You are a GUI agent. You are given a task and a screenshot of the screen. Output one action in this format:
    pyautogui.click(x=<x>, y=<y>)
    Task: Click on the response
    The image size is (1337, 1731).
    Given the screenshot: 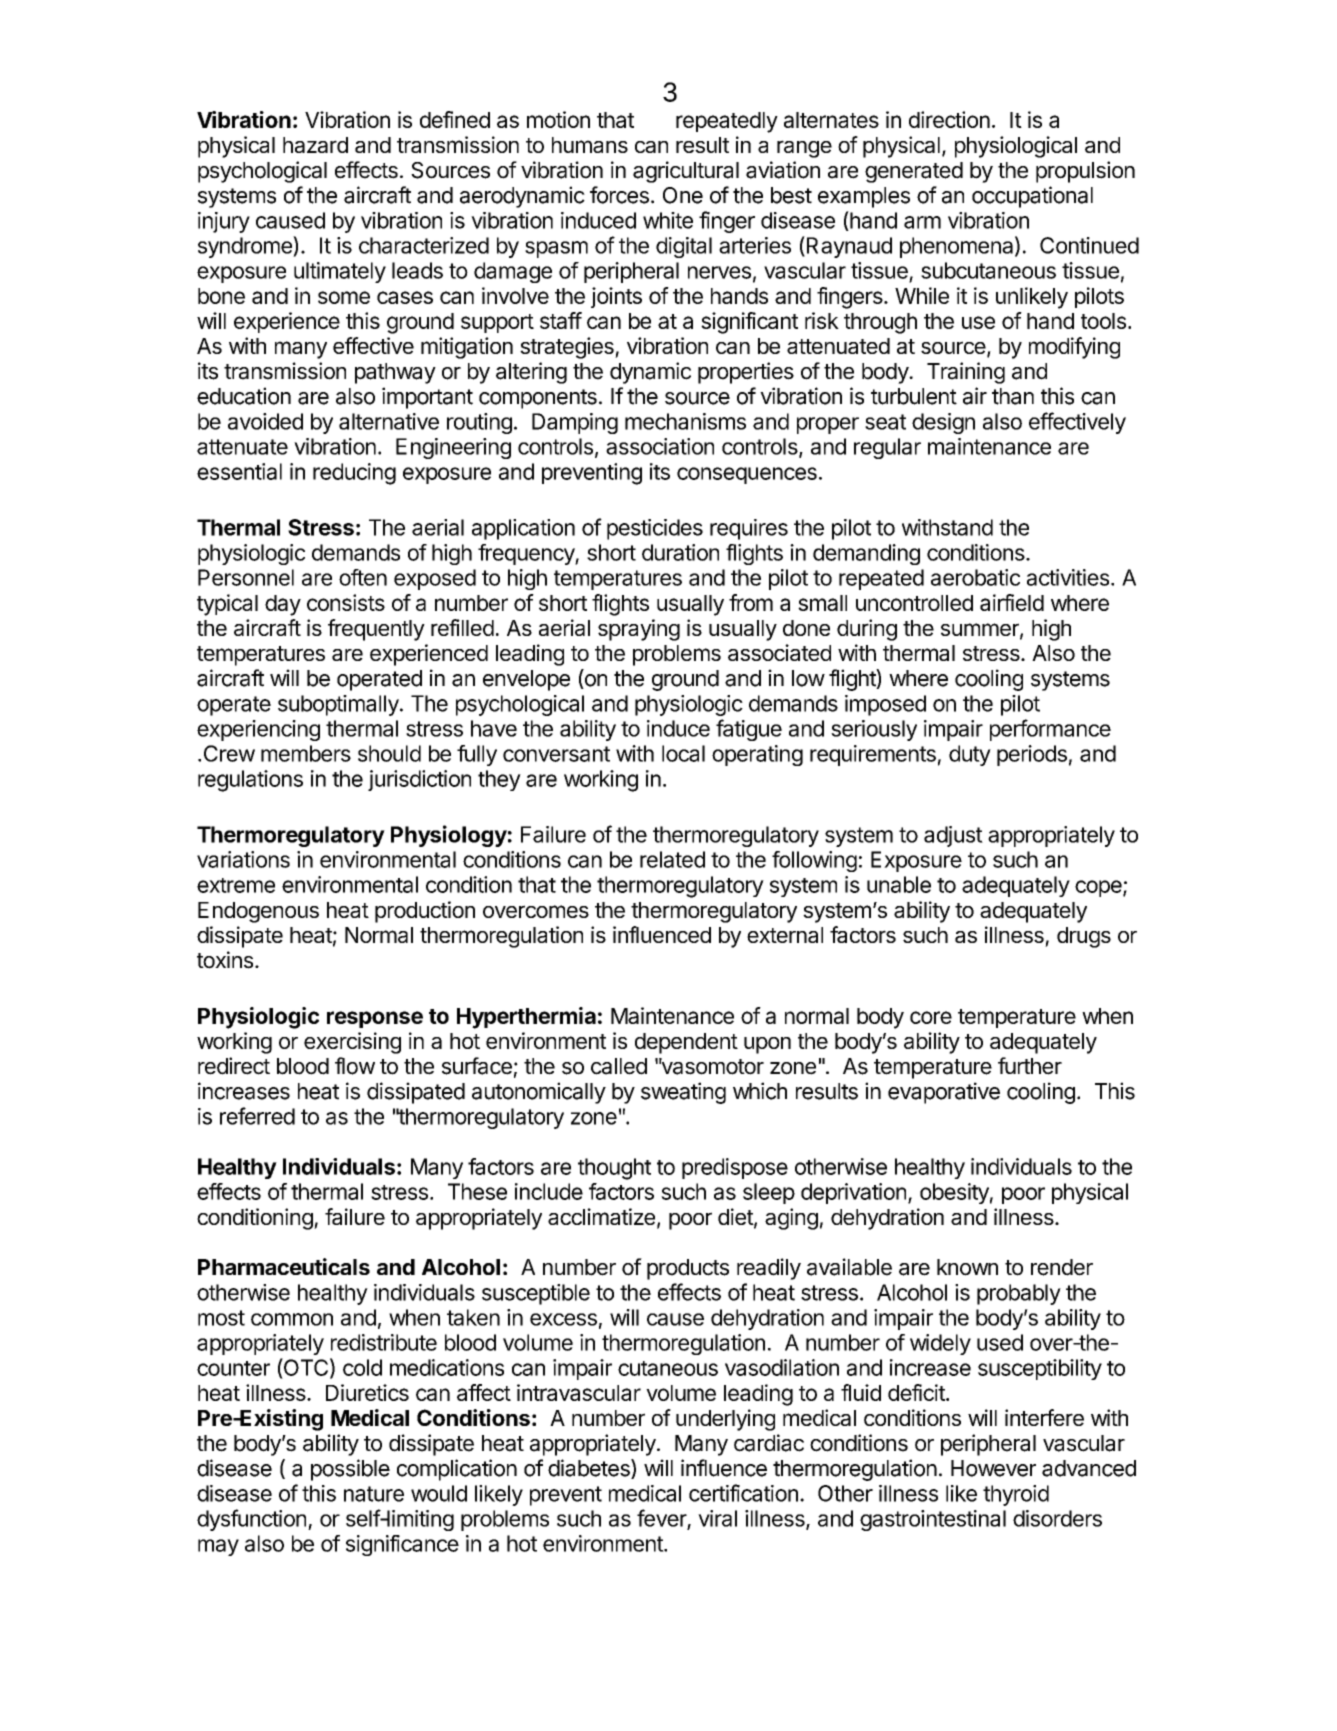 What is the action you would take?
    pyautogui.click(x=375, y=1019)
